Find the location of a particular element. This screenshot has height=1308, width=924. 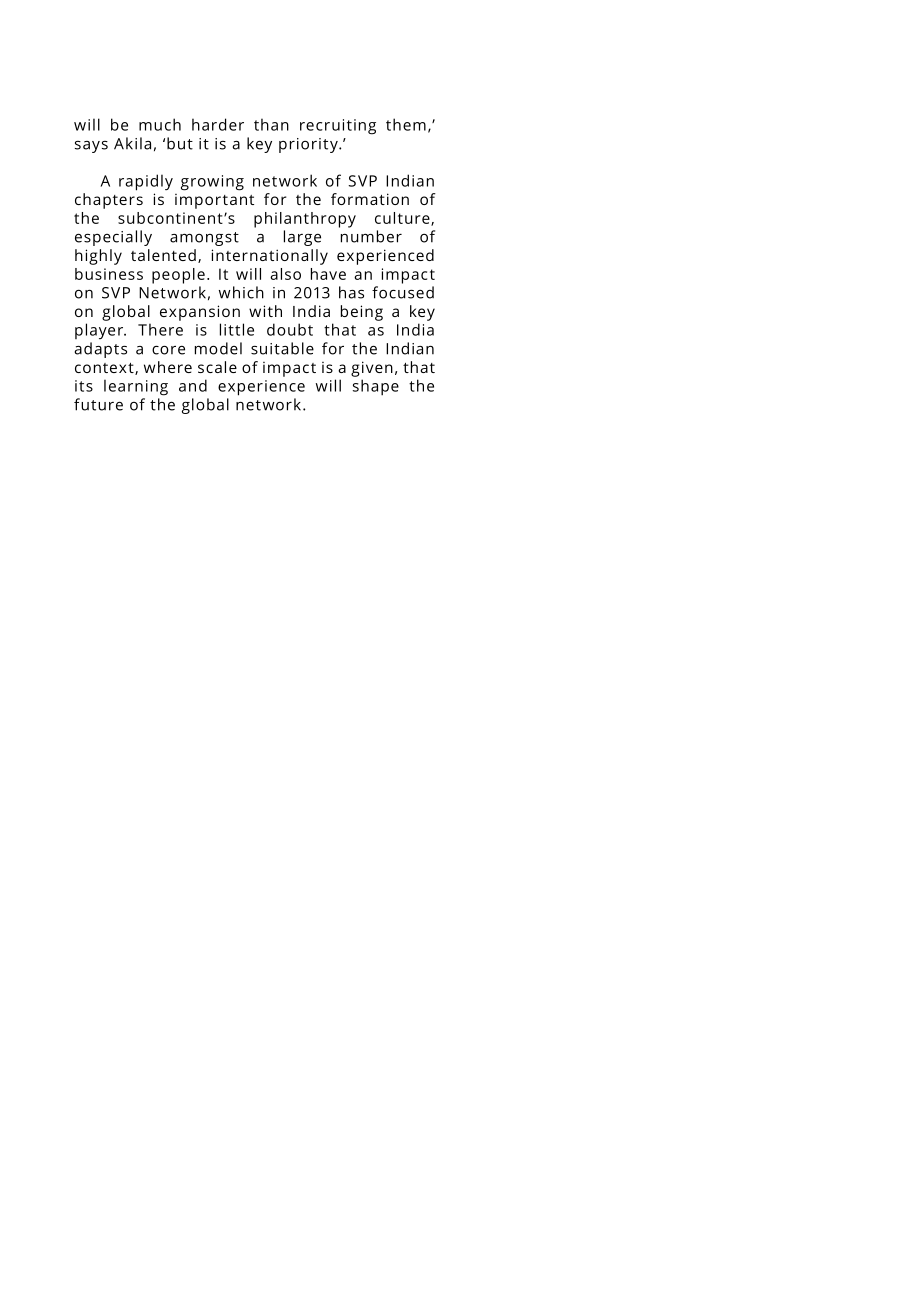

recruiting is located at coordinates (338, 127).
